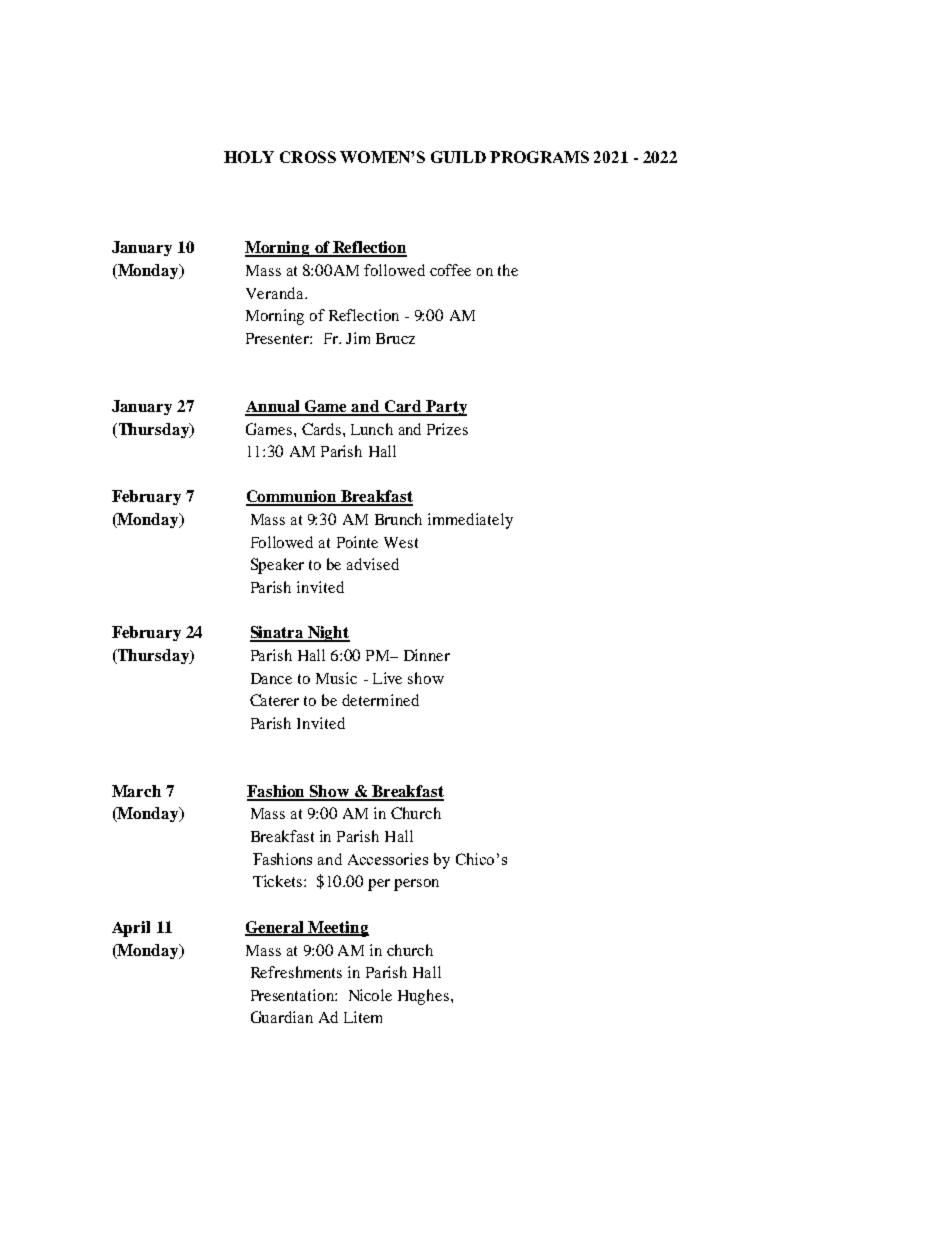 Image resolution: width=952 pixels, height=1233 pixels. I want to click on CROSS, so click(308, 157).
